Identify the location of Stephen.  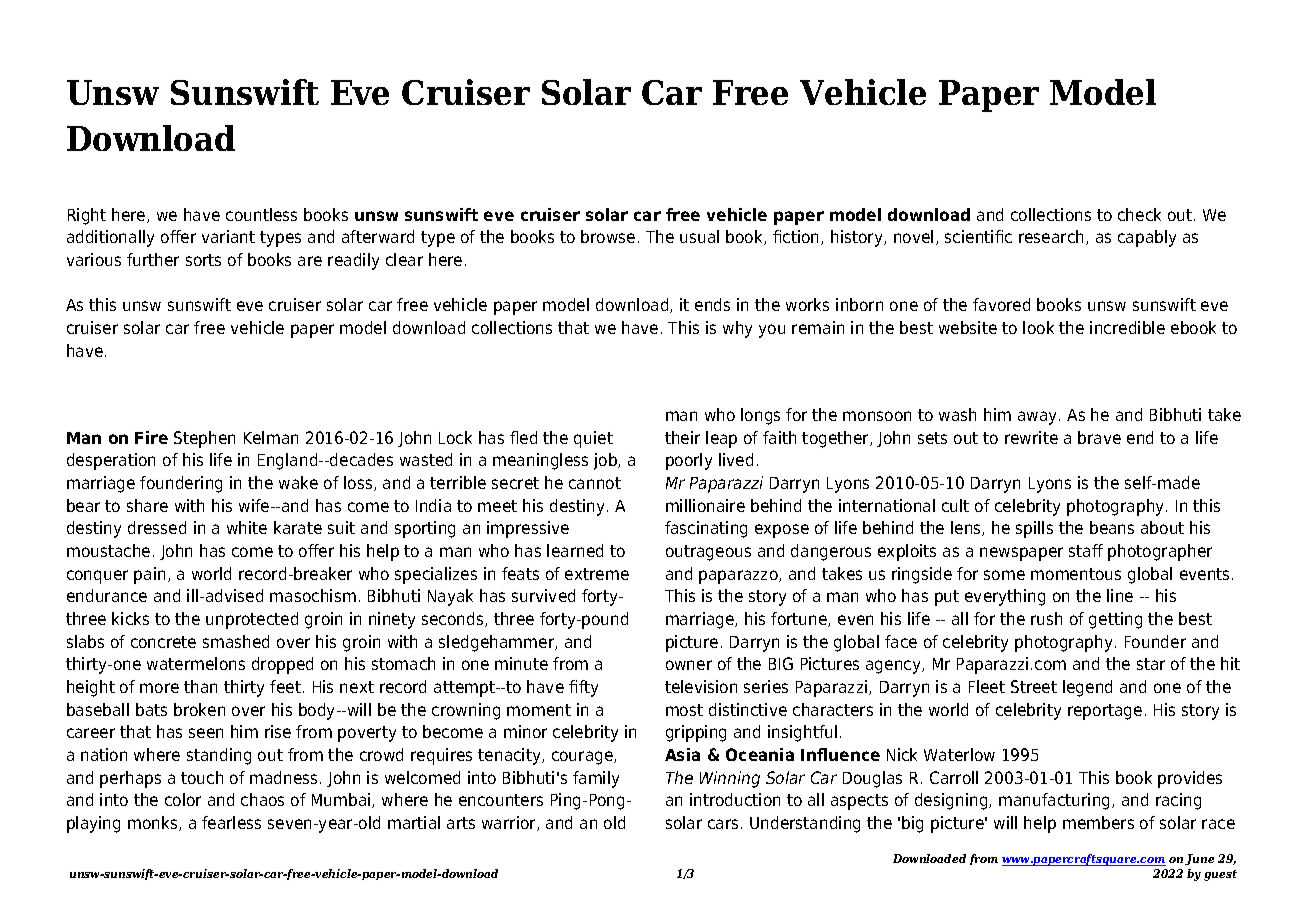
(204, 439).
